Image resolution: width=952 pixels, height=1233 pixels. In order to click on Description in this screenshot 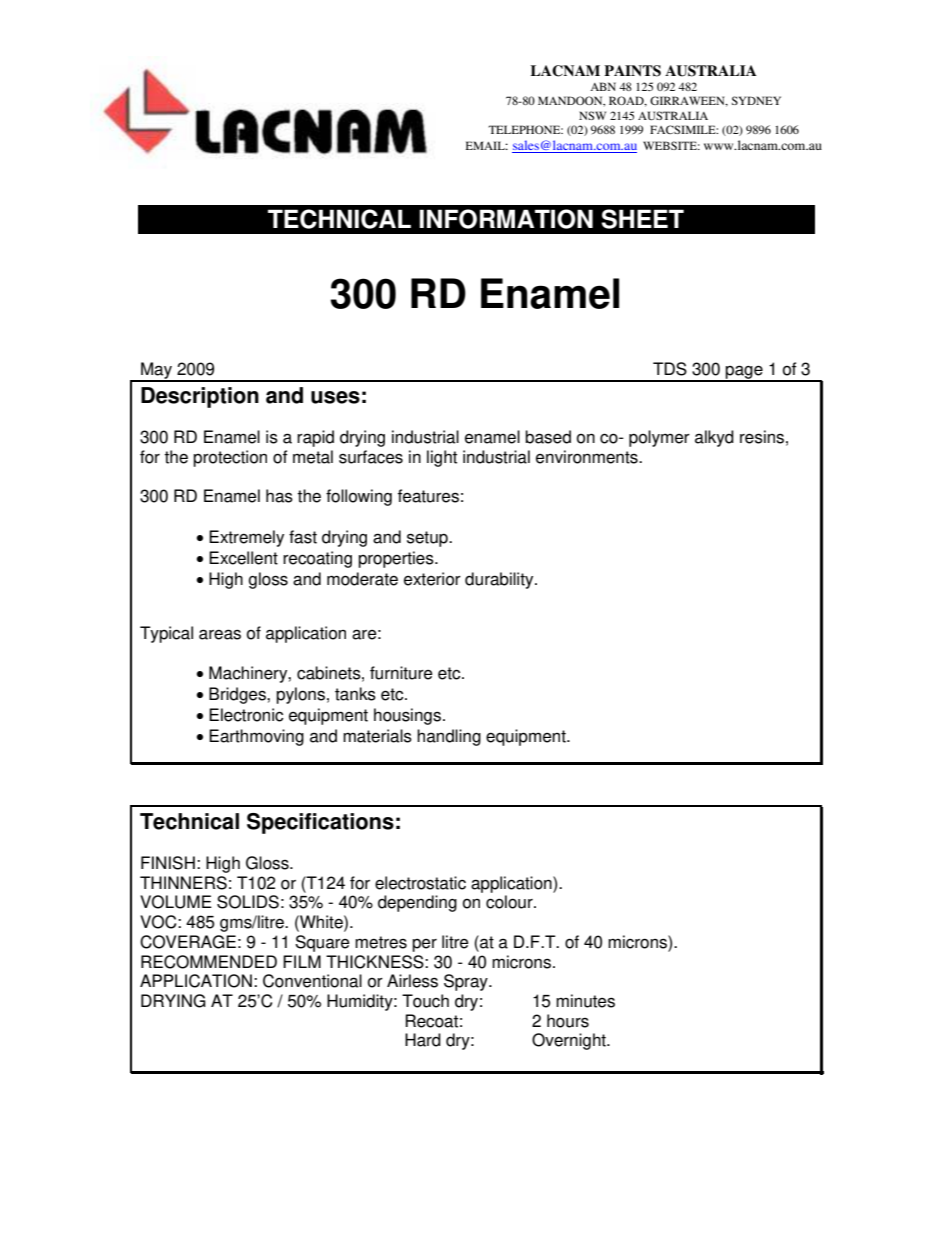, I will do `click(200, 397)`.
